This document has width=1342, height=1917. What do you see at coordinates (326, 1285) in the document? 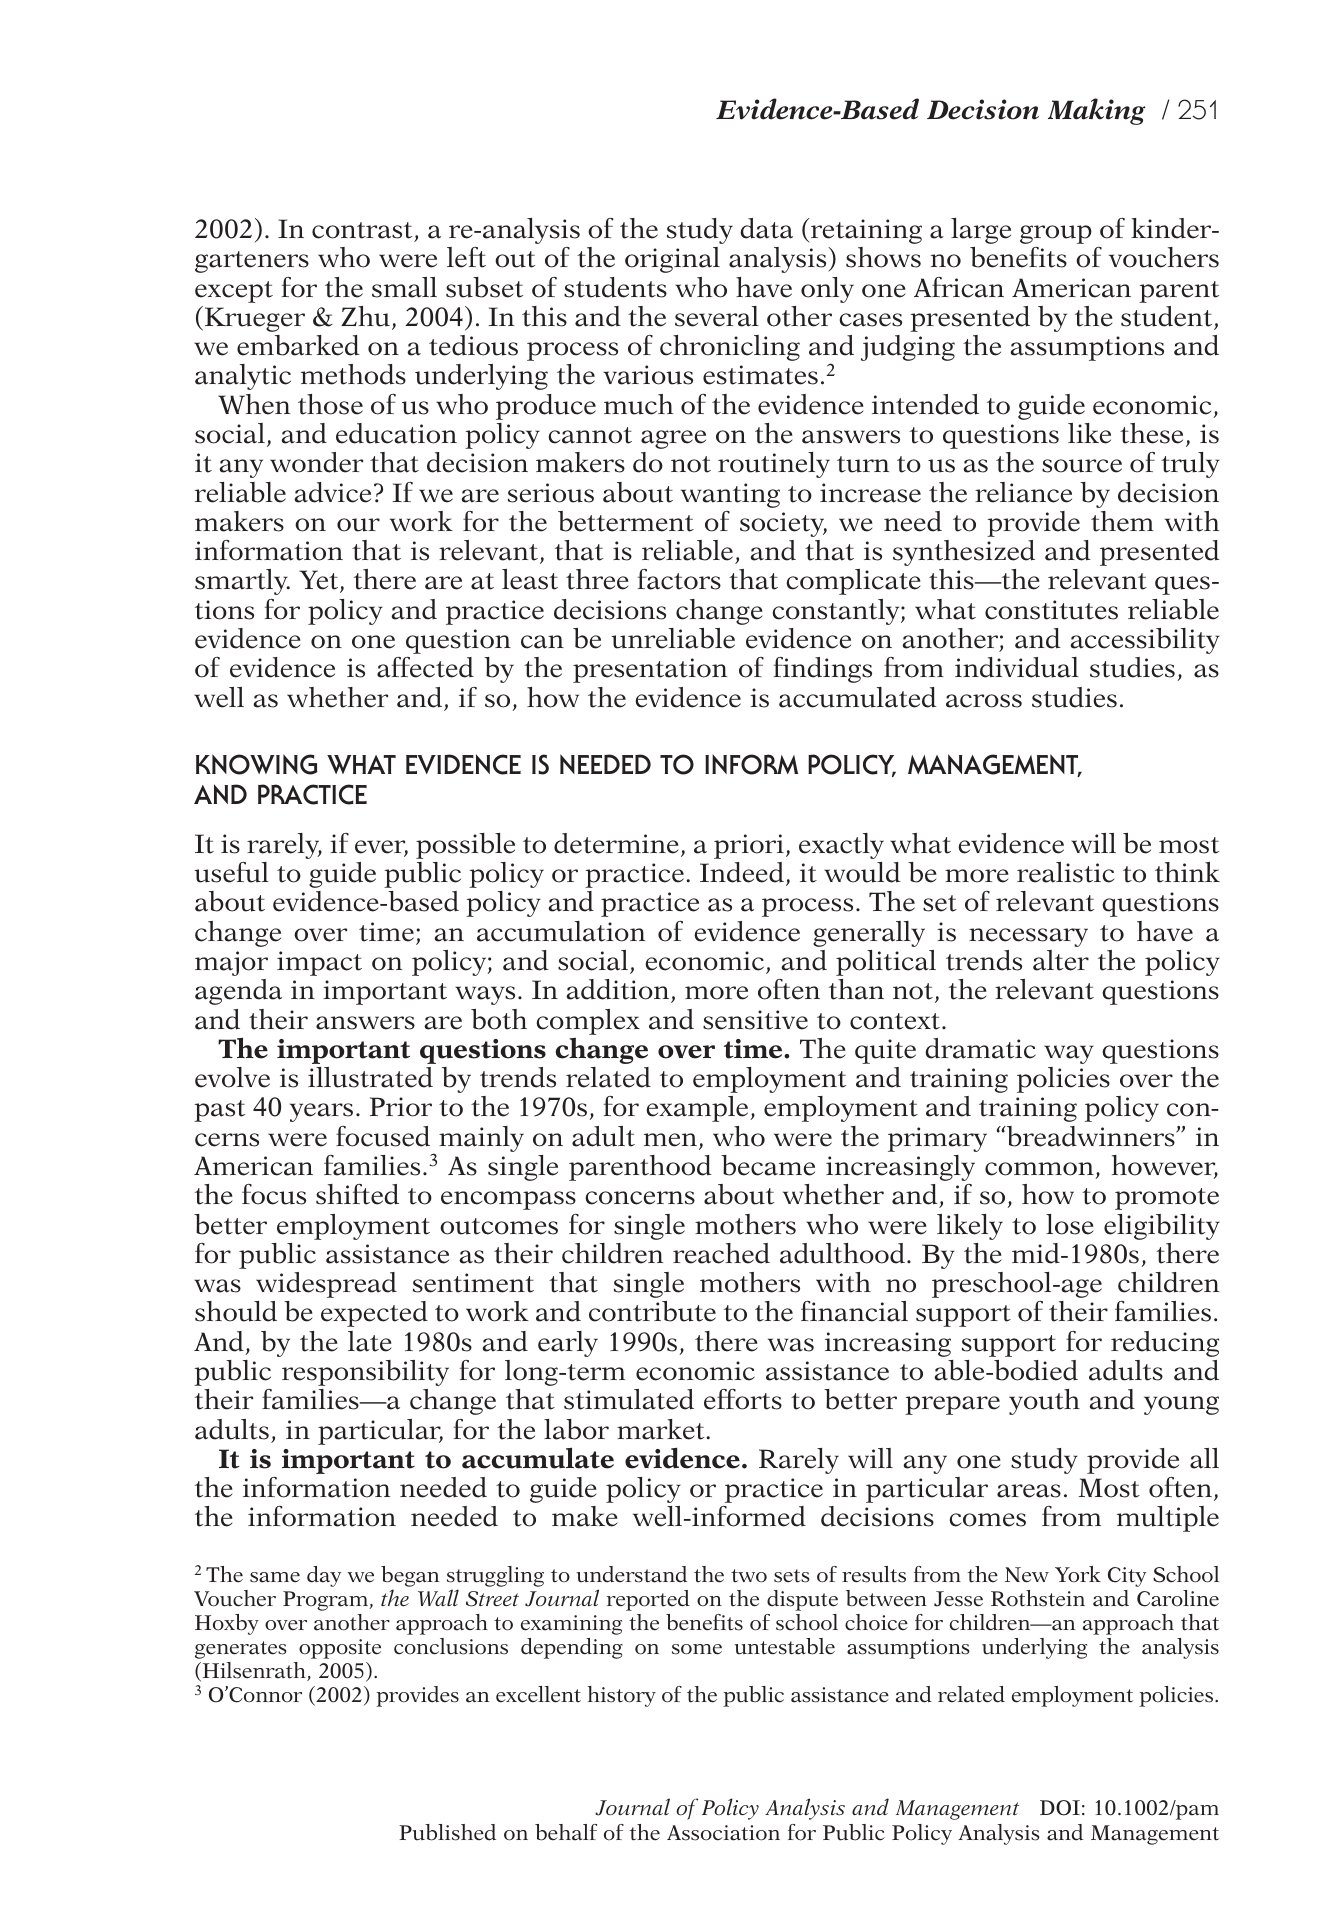
I see `widespread` at bounding box center [326, 1285].
